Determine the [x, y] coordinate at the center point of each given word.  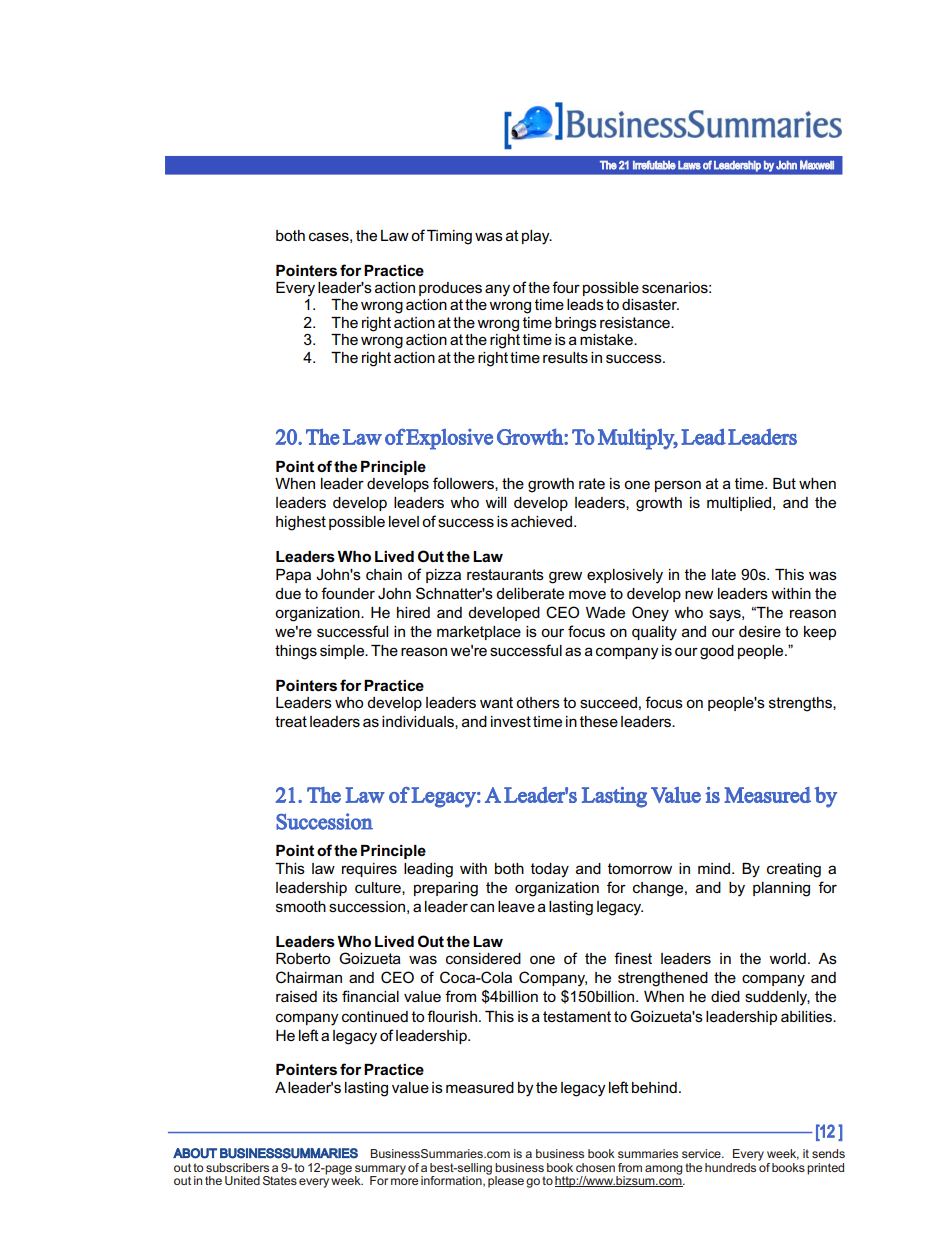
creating [794, 870]
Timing [449, 237]
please [505, 1181]
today [550, 870]
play [537, 237]
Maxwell [817, 165]
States [280, 1180]
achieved [541, 521]
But [784, 483]
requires [369, 870]
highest [301, 523]
